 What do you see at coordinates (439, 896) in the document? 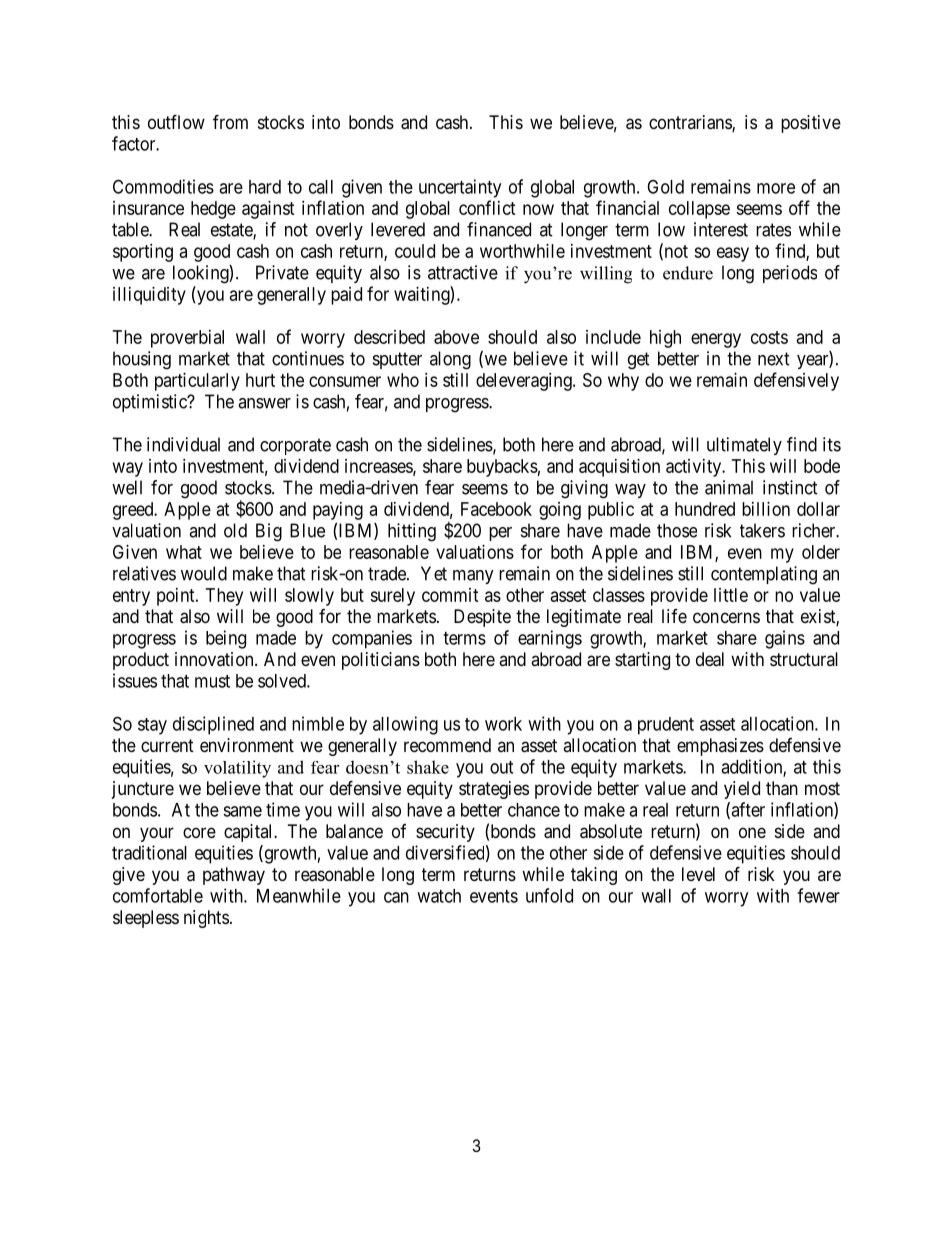
I see `watch` at bounding box center [439, 896].
